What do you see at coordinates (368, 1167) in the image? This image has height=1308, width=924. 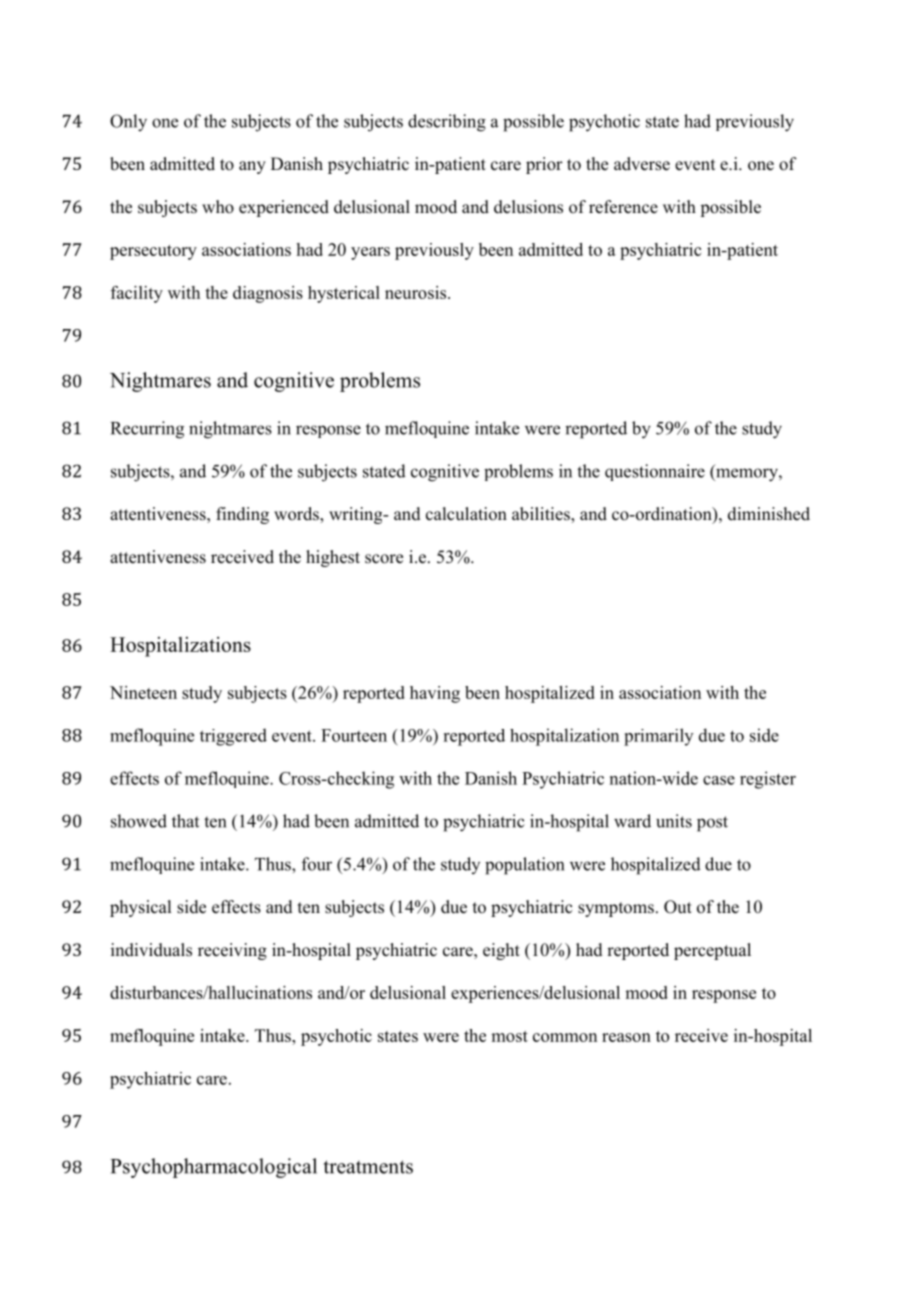 I see `treatments` at bounding box center [368, 1167].
